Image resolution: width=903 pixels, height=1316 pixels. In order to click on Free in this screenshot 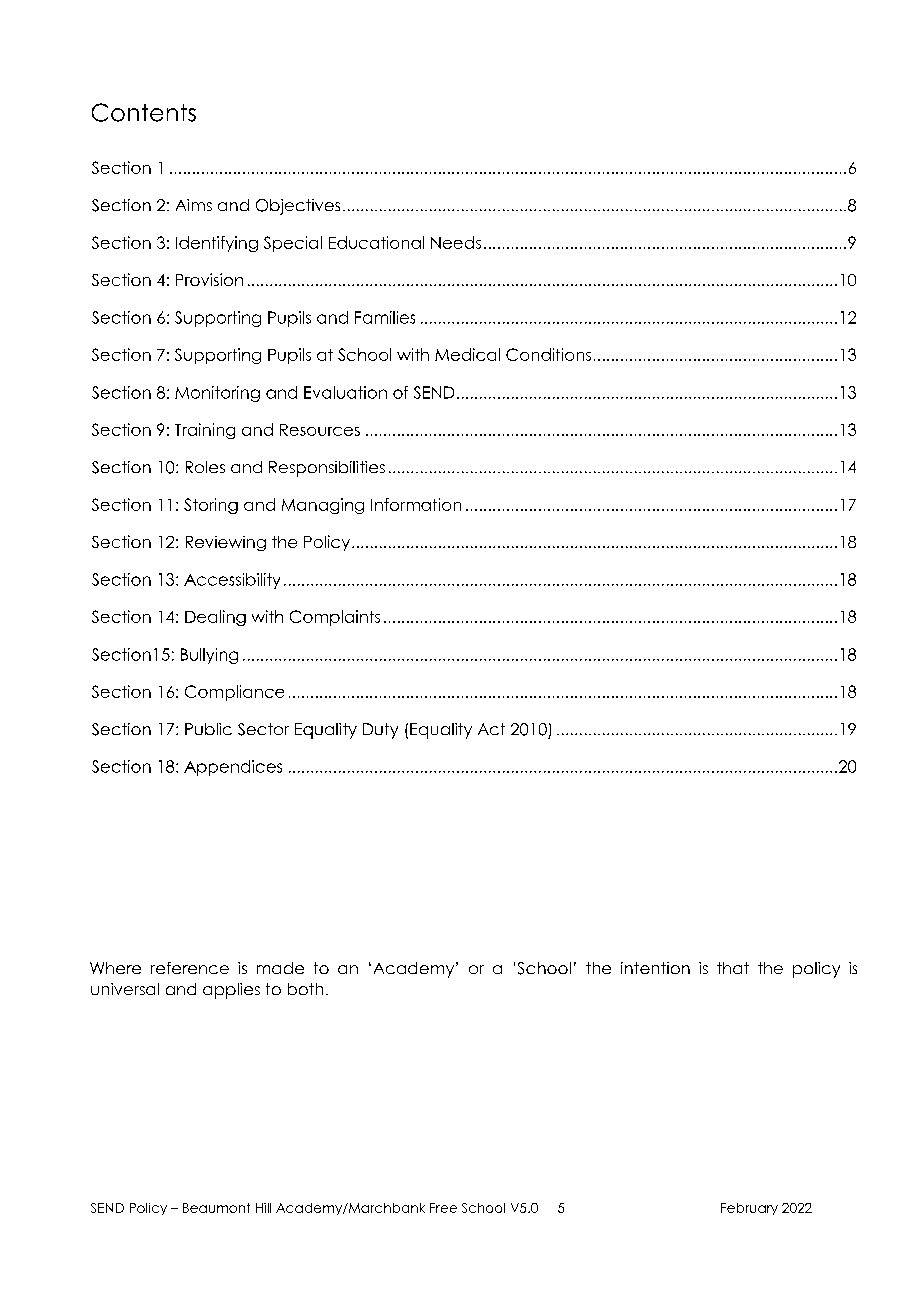, I will do `click(443, 1208)`.
